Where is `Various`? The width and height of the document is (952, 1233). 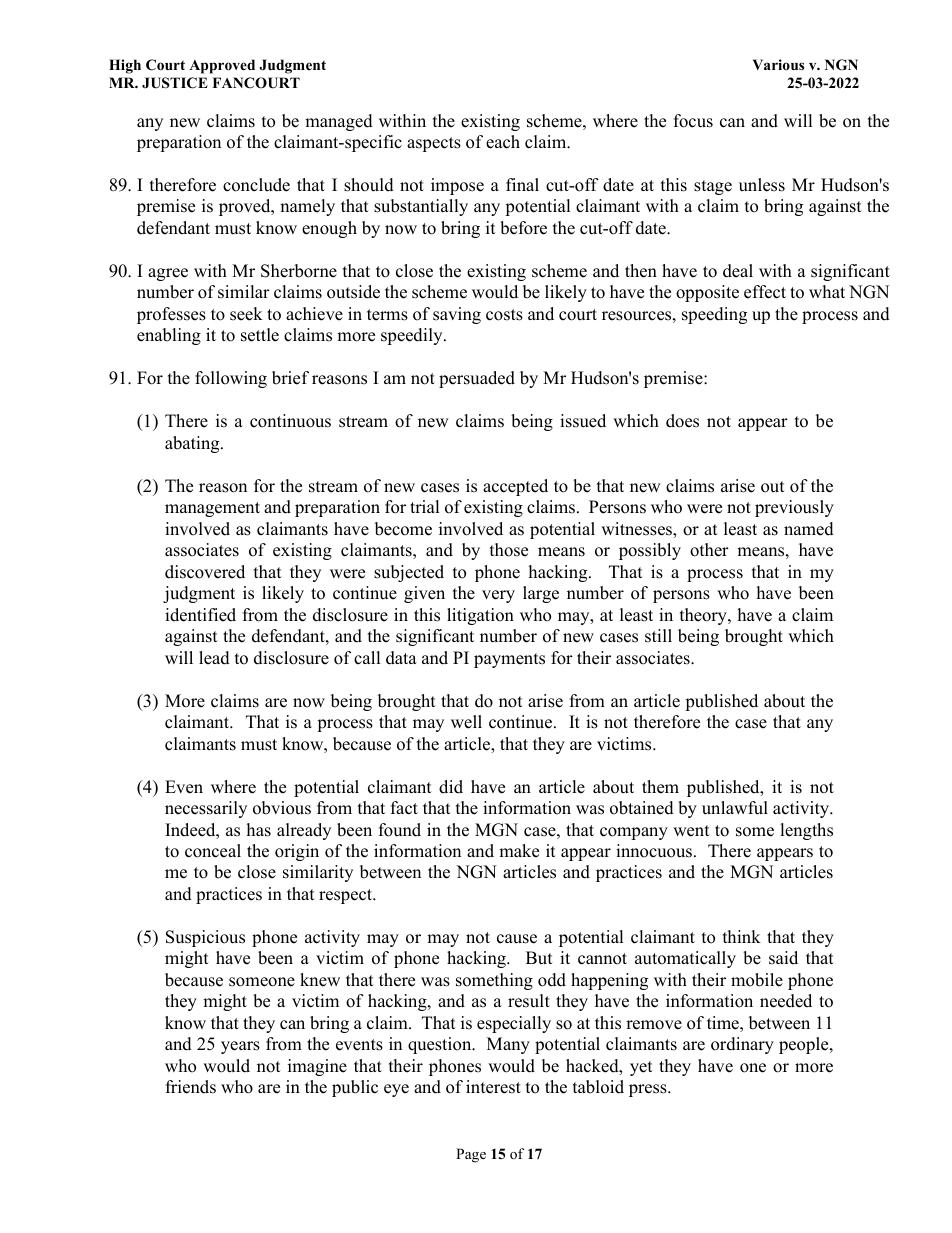 Various is located at coordinates (778, 64).
